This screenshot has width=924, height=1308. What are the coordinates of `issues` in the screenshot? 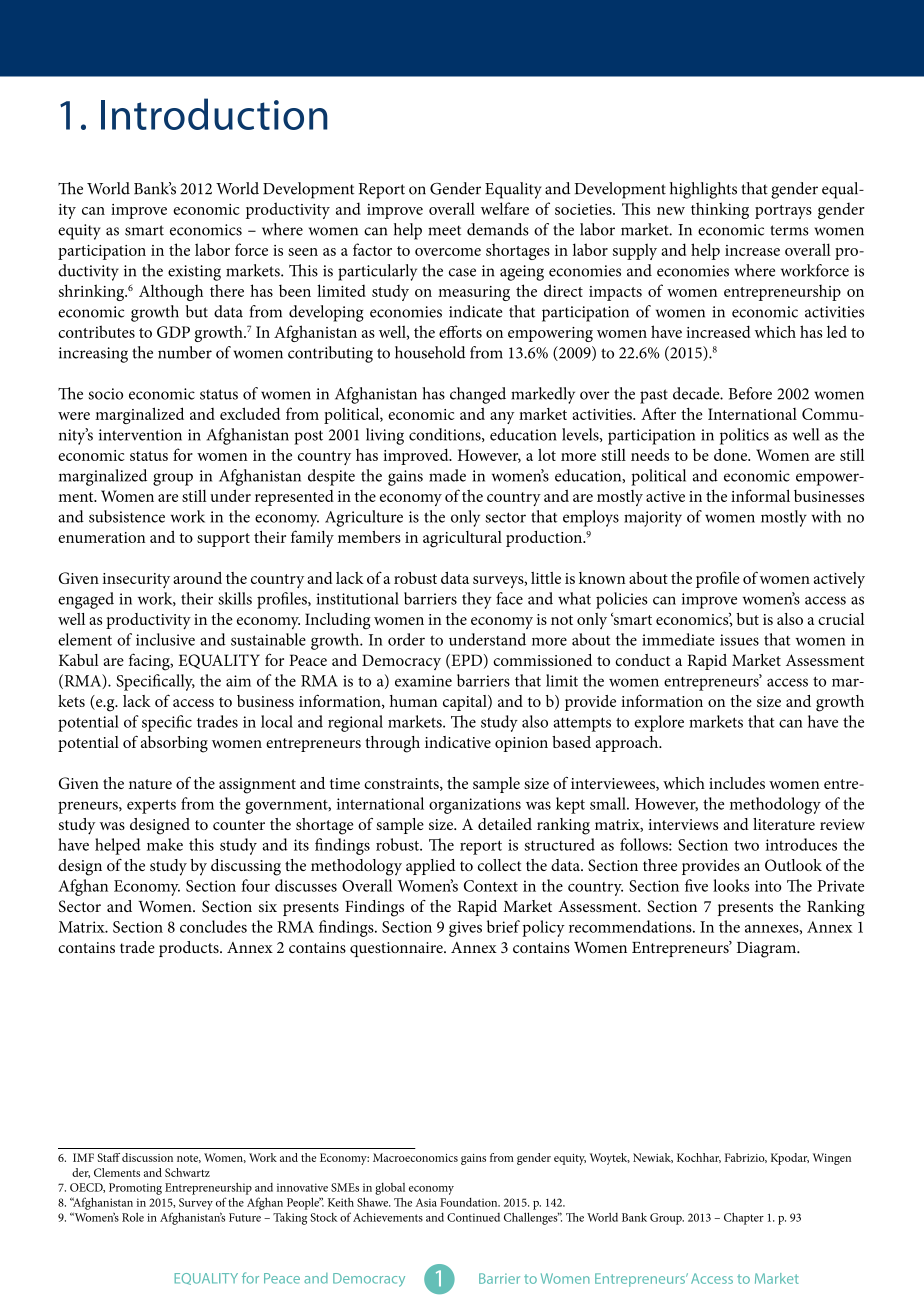 It's located at (739, 640).
